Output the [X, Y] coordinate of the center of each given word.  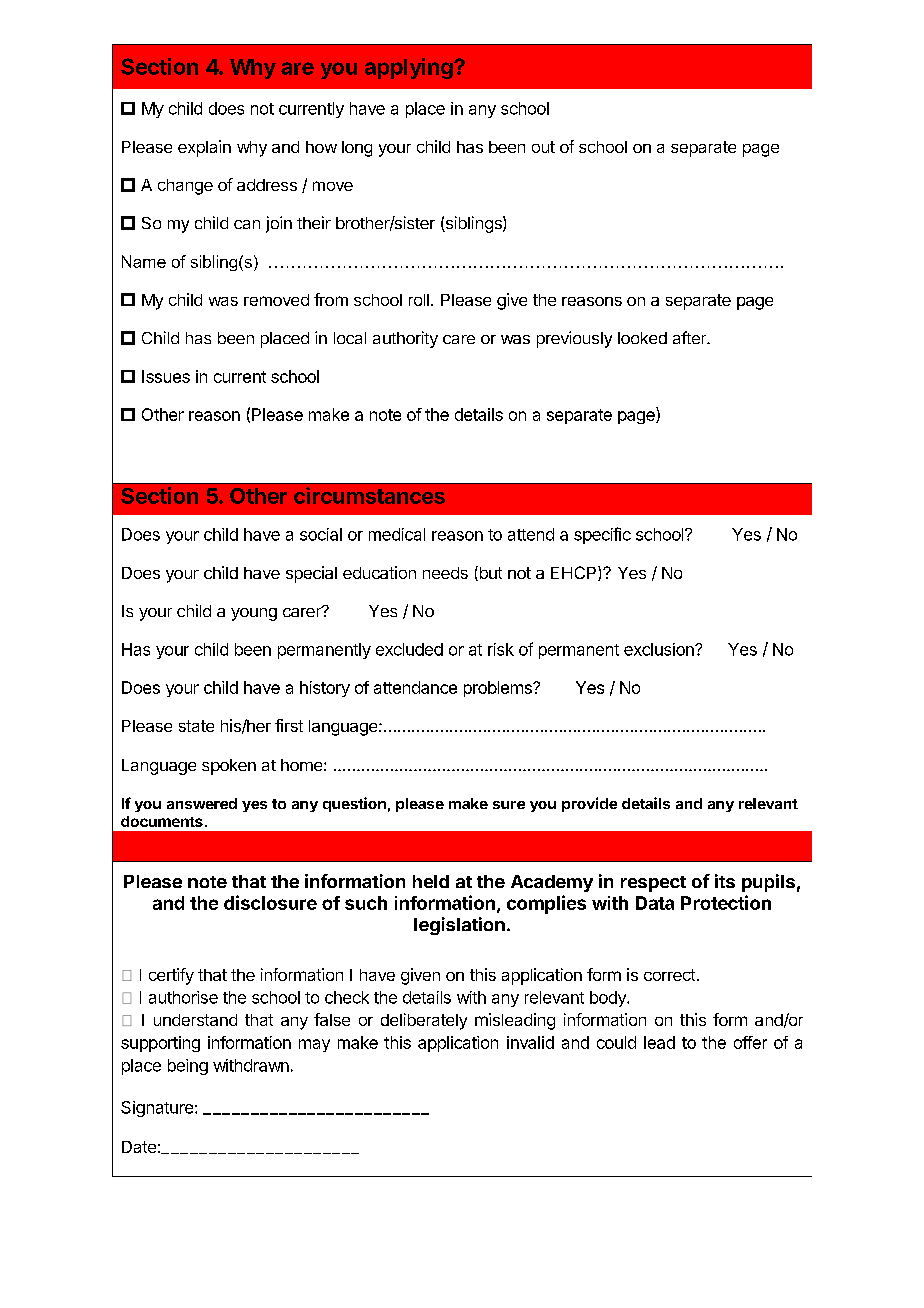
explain [204, 148]
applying [410, 68]
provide [589, 804]
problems [499, 689]
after [690, 337]
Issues [166, 376]
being [188, 1067]
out [543, 147]
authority [405, 339]
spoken [229, 767]
